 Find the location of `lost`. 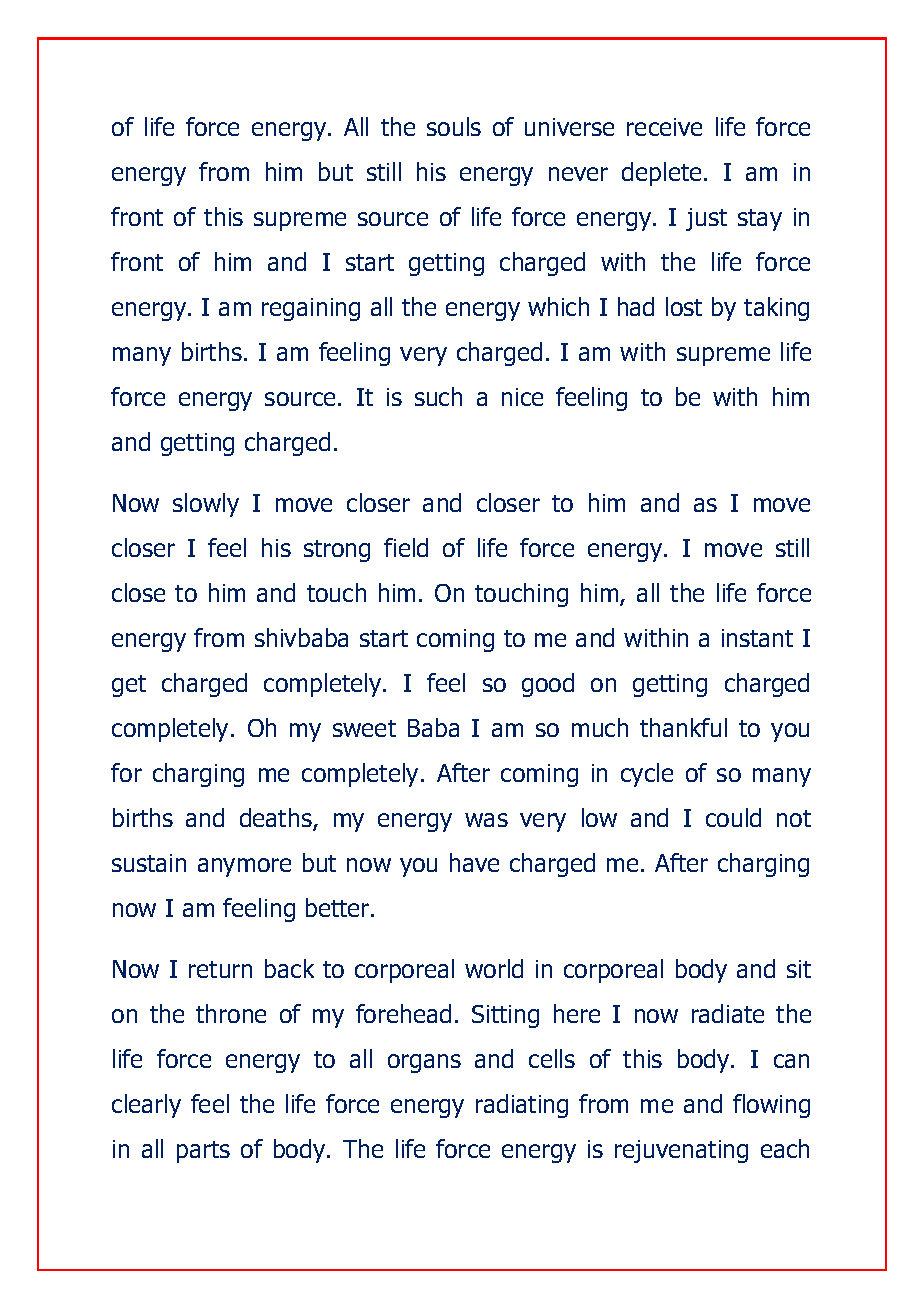

lost is located at coordinates (684, 306).
